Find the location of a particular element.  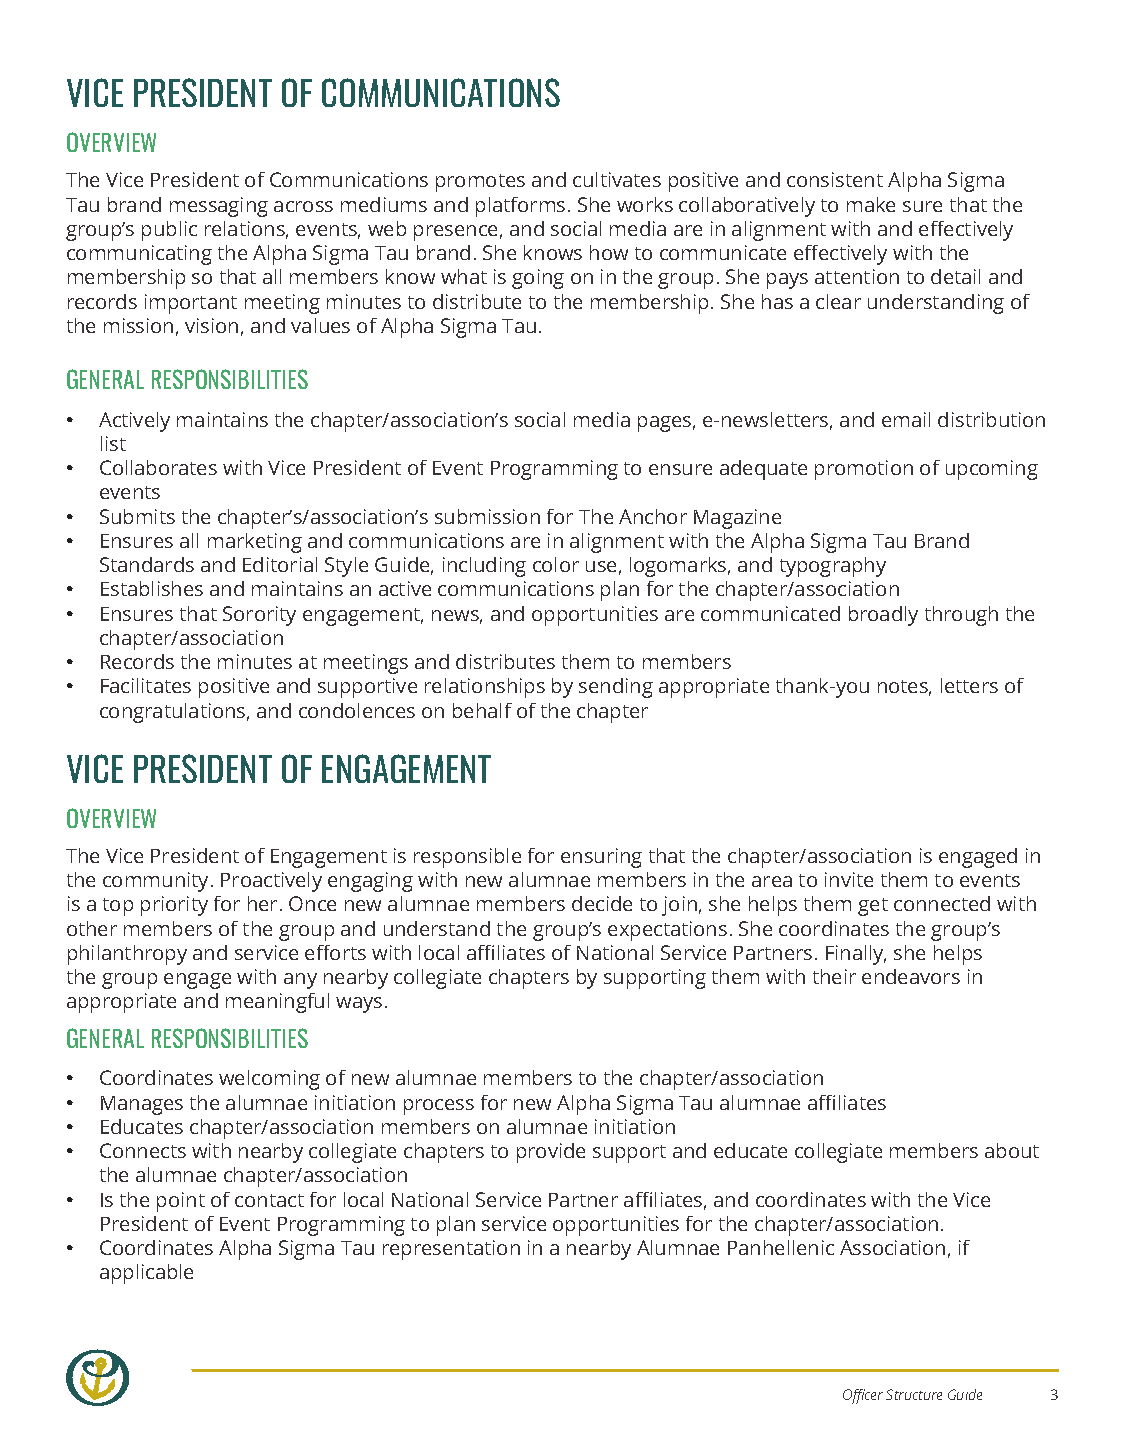

color is located at coordinates (556, 564).
